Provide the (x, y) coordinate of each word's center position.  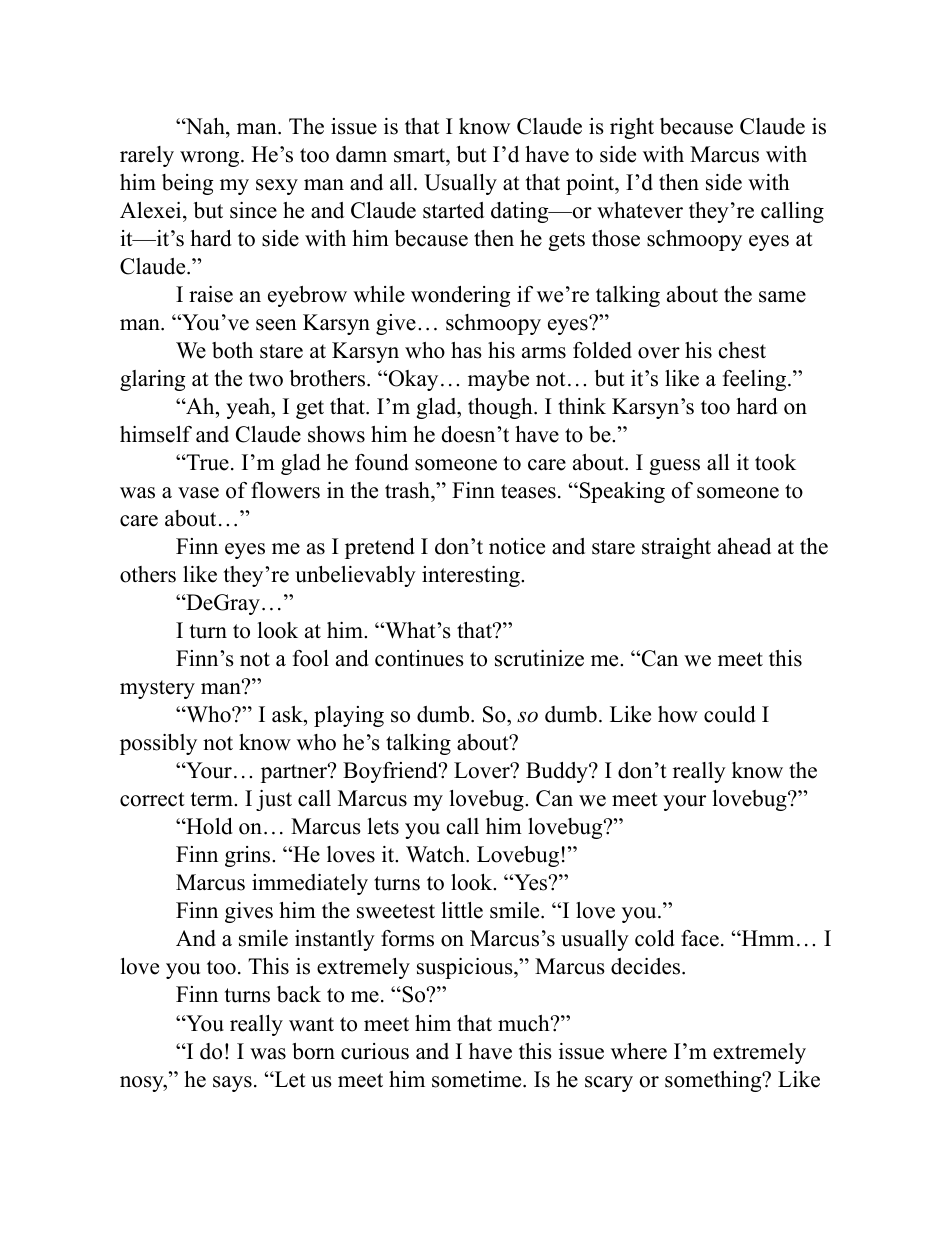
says (232, 1084)
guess (674, 467)
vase (198, 493)
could (730, 714)
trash (408, 490)
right (632, 128)
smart (420, 155)
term (213, 799)
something (714, 1081)
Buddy (558, 772)
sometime (476, 1079)
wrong (211, 159)
